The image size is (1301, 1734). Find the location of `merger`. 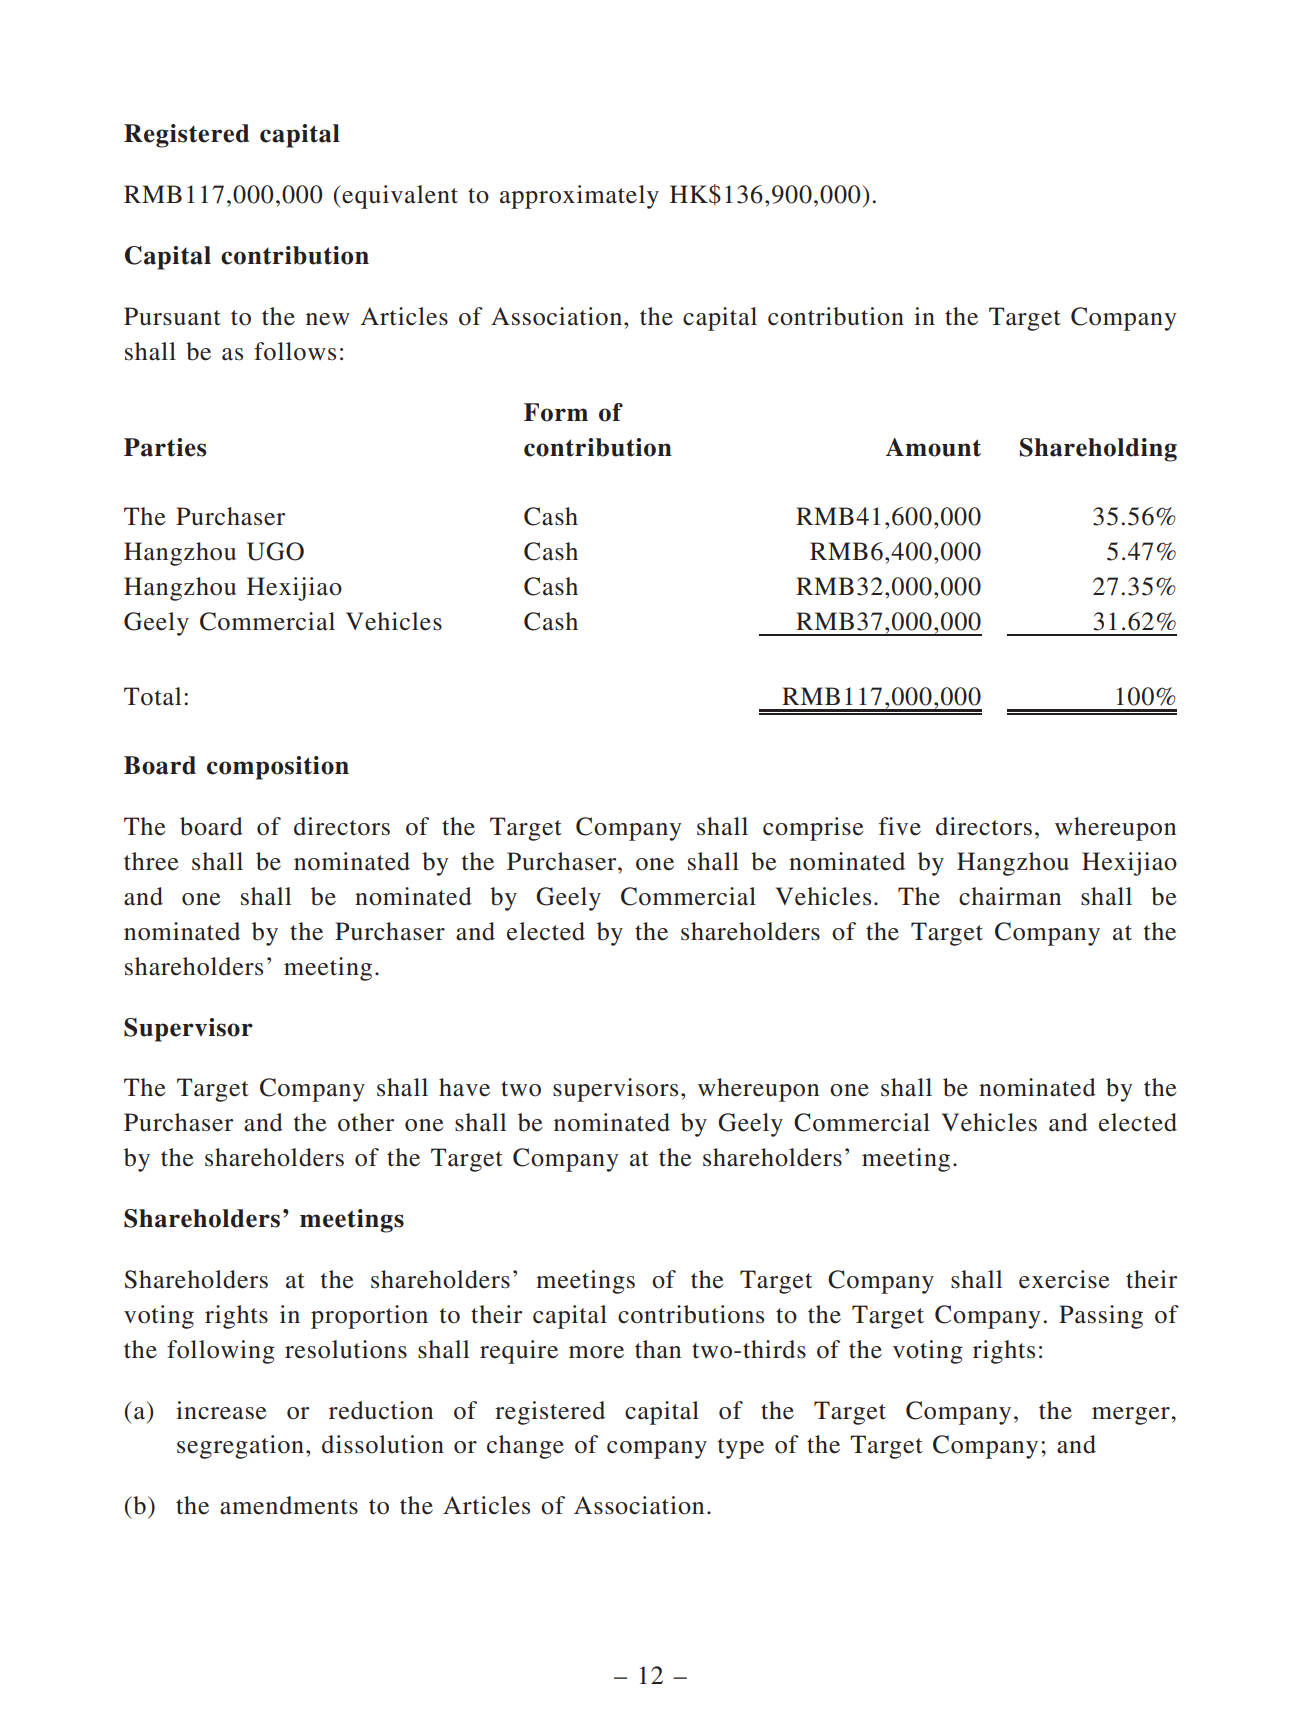

merger is located at coordinates (1132, 1416).
